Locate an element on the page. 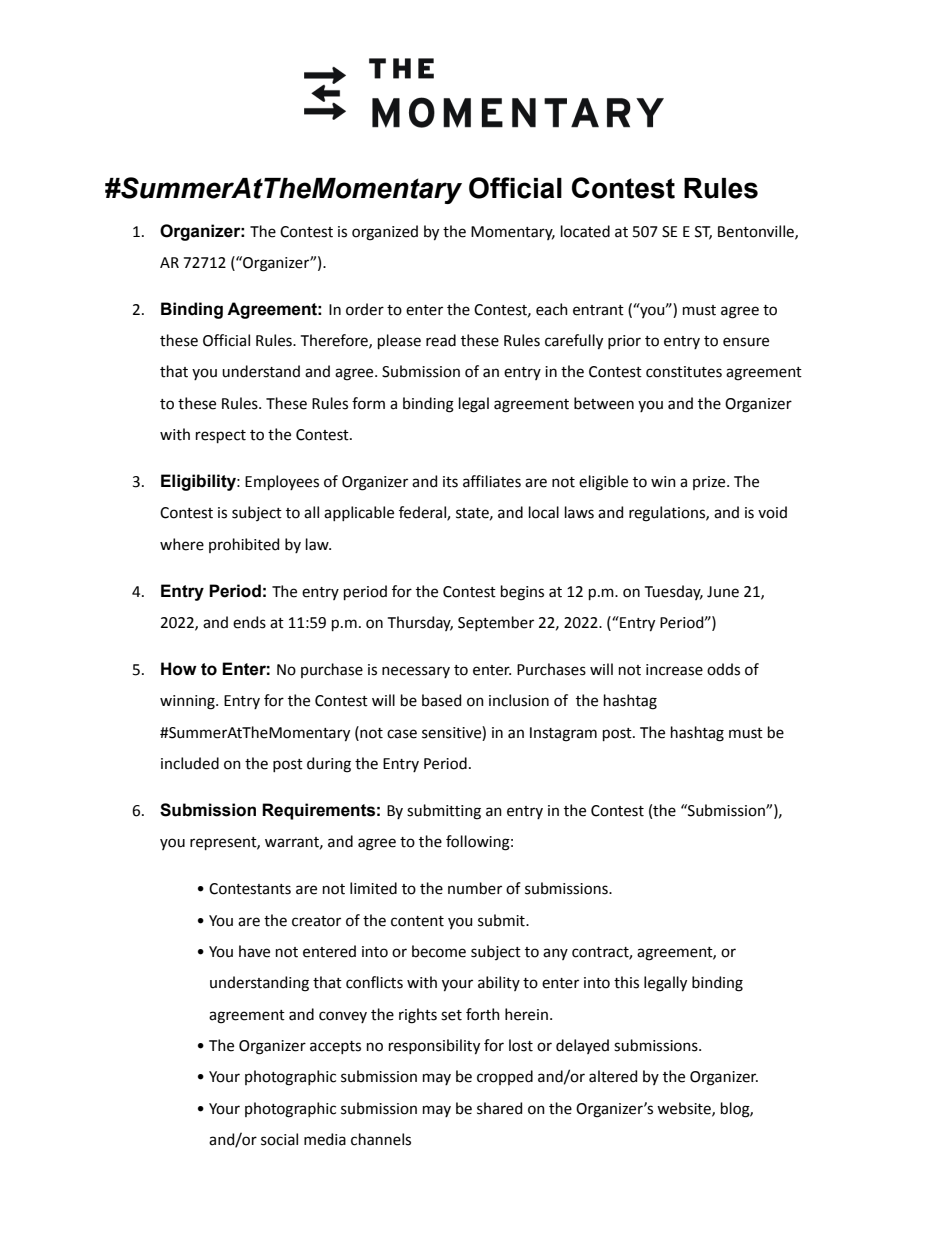 The height and width of the document is (1233, 952). Instagram is located at coordinates (563, 734).
